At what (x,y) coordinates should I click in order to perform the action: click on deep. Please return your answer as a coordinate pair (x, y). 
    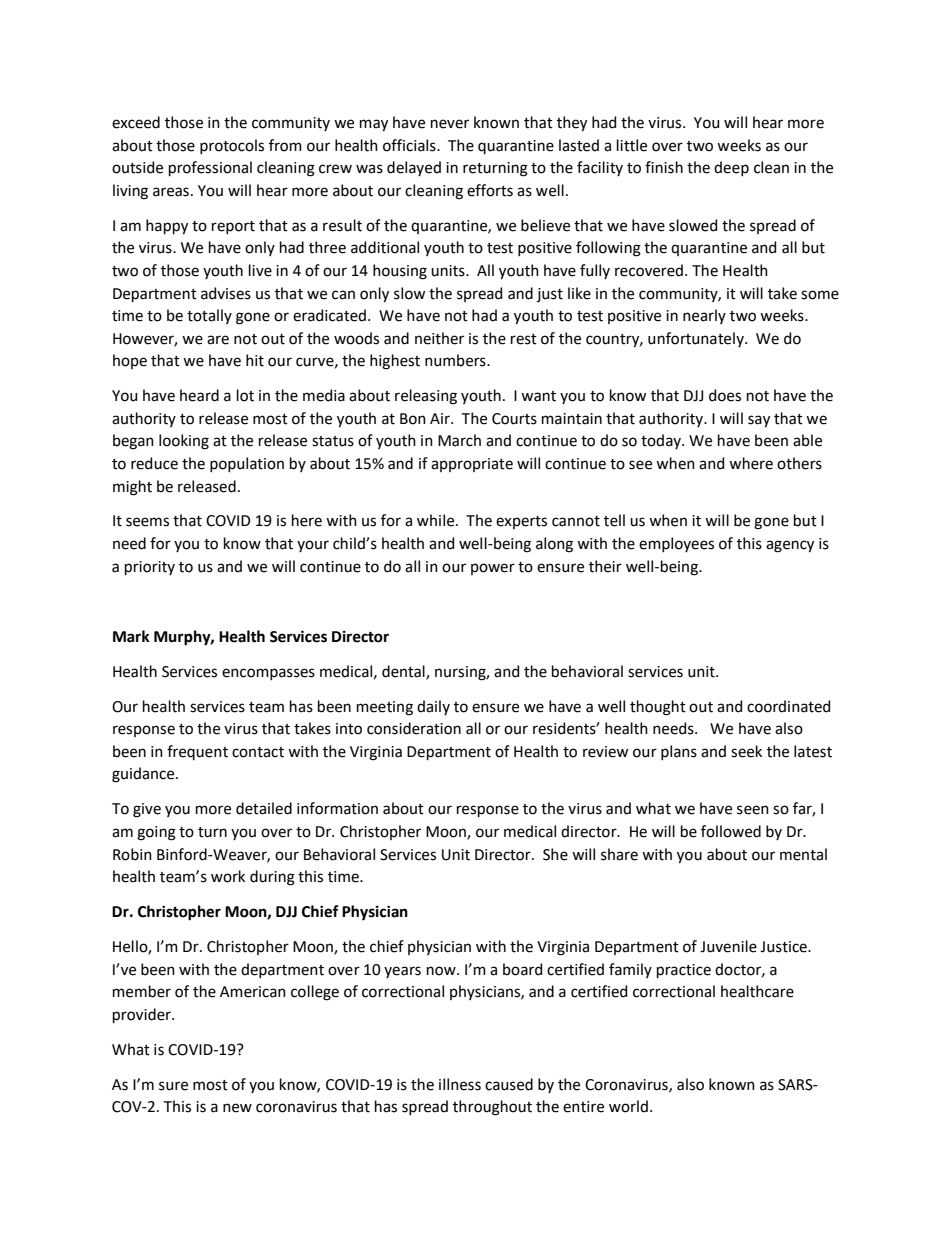
    Looking at the image, I should click on (731, 168).
